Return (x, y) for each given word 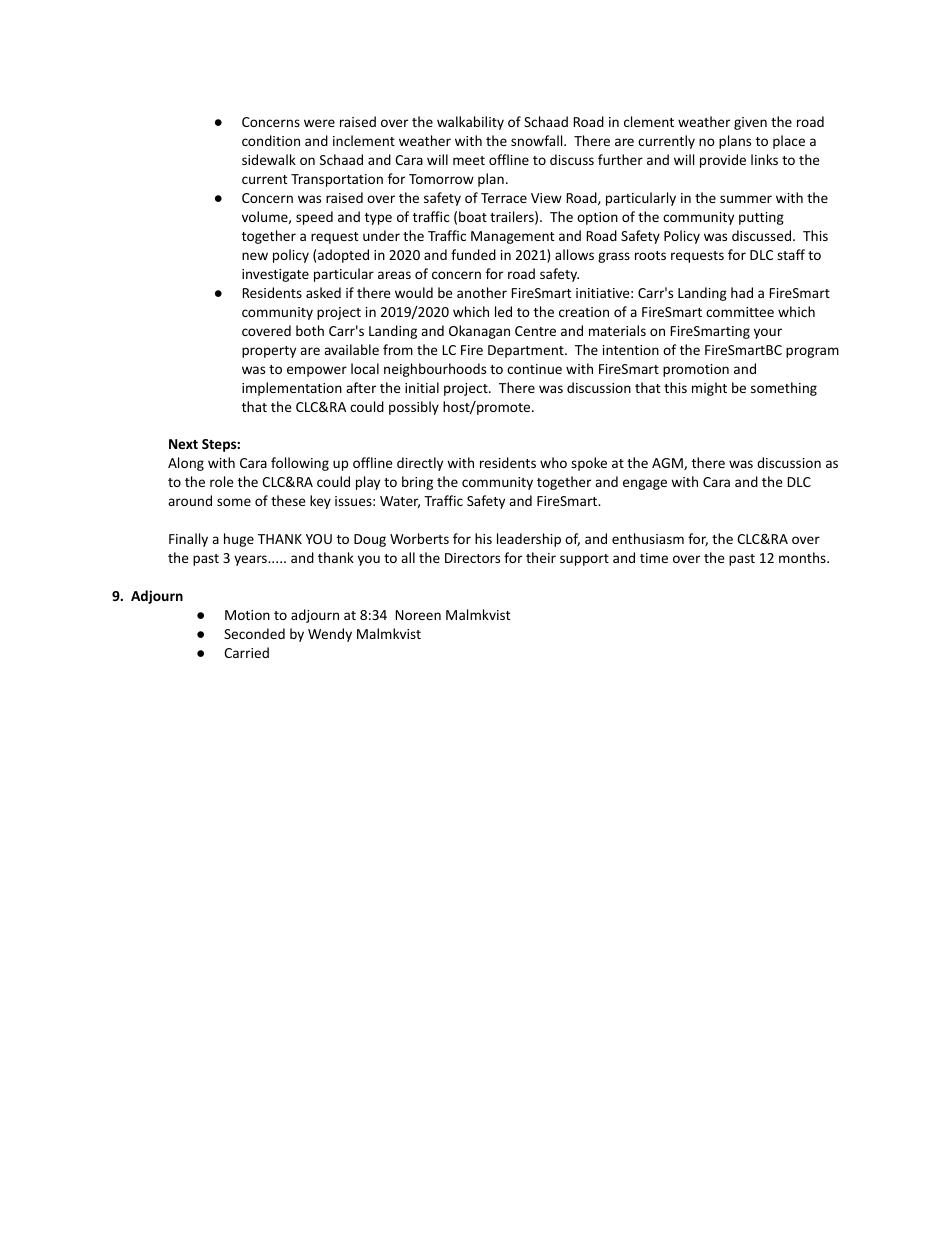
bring (417, 483)
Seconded (254, 633)
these (288, 500)
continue (534, 369)
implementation (292, 389)
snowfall (538, 140)
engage (645, 484)
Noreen (418, 615)
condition (271, 140)
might (709, 389)
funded (473, 254)
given (750, 123)
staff (791, 254)
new (255, 256)
